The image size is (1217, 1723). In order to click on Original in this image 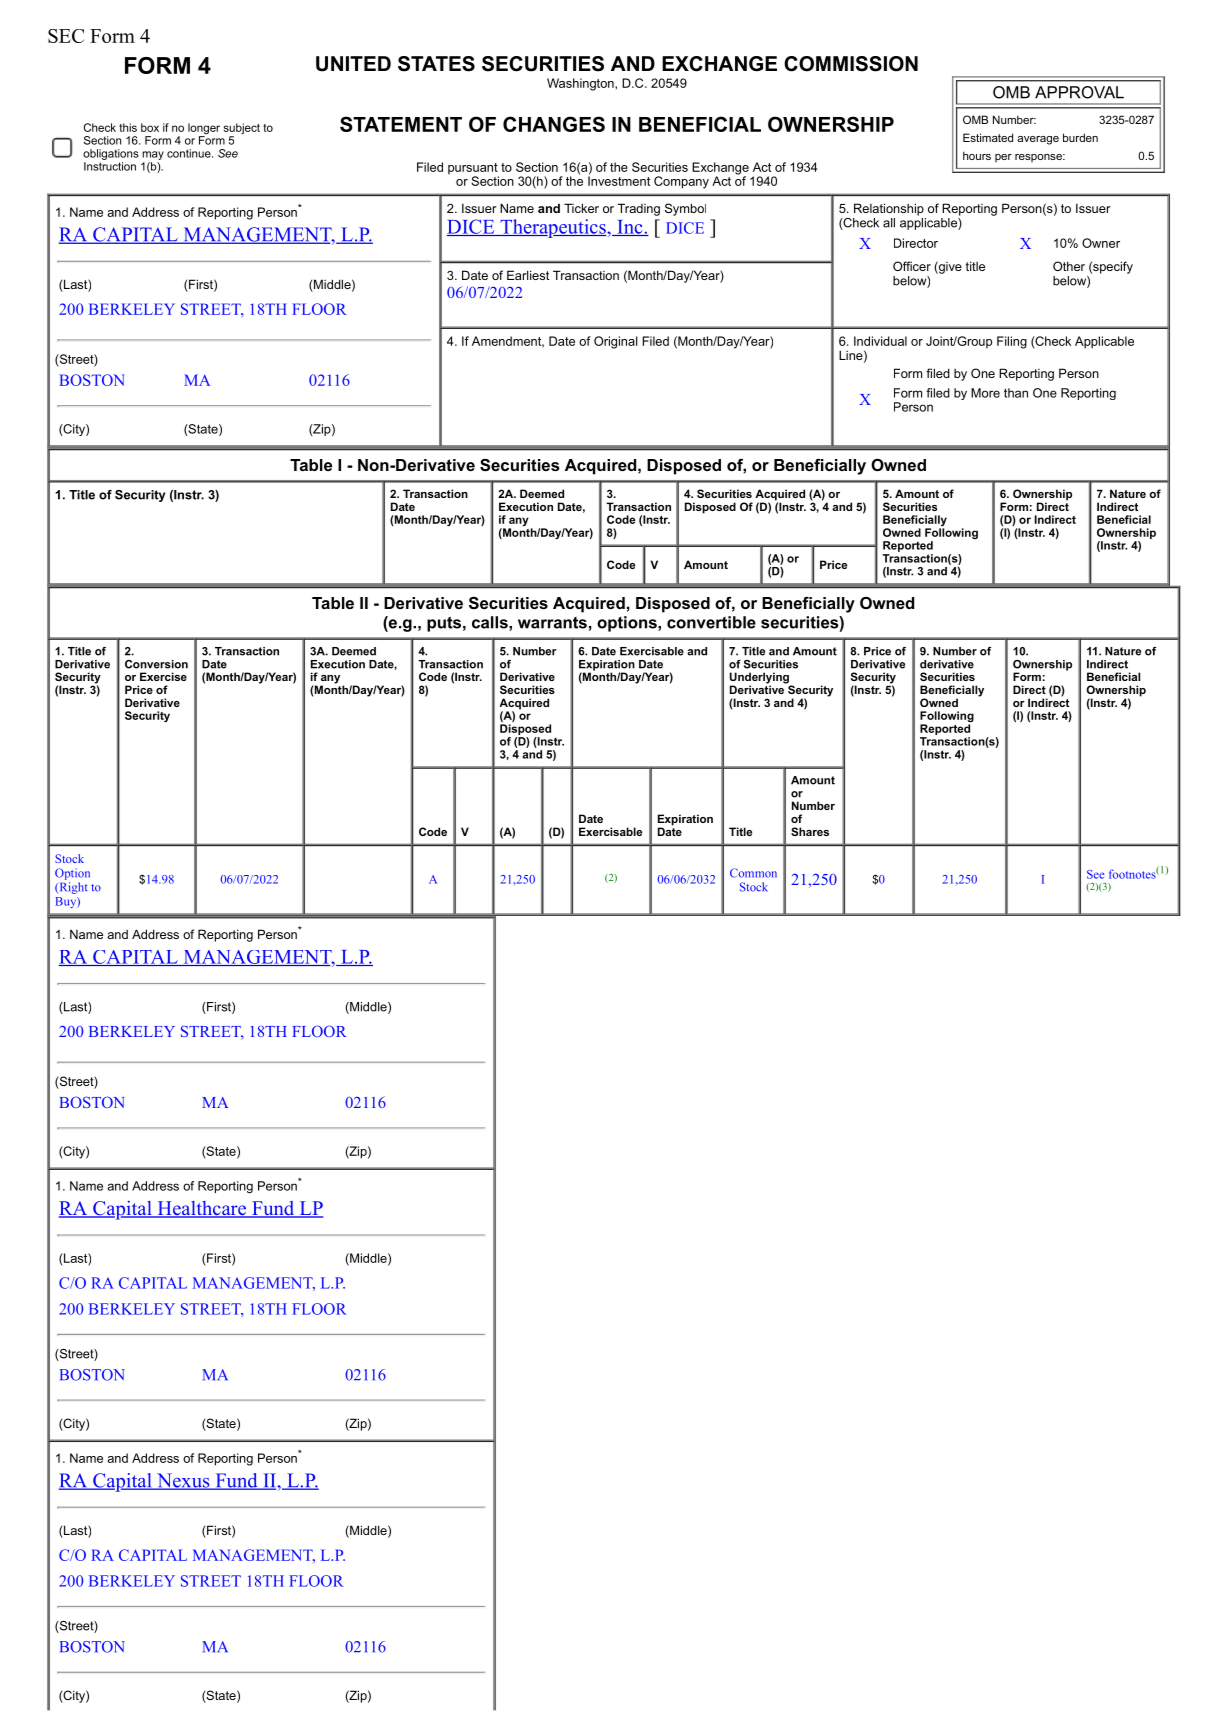, I will do `click(616, 342)`.
